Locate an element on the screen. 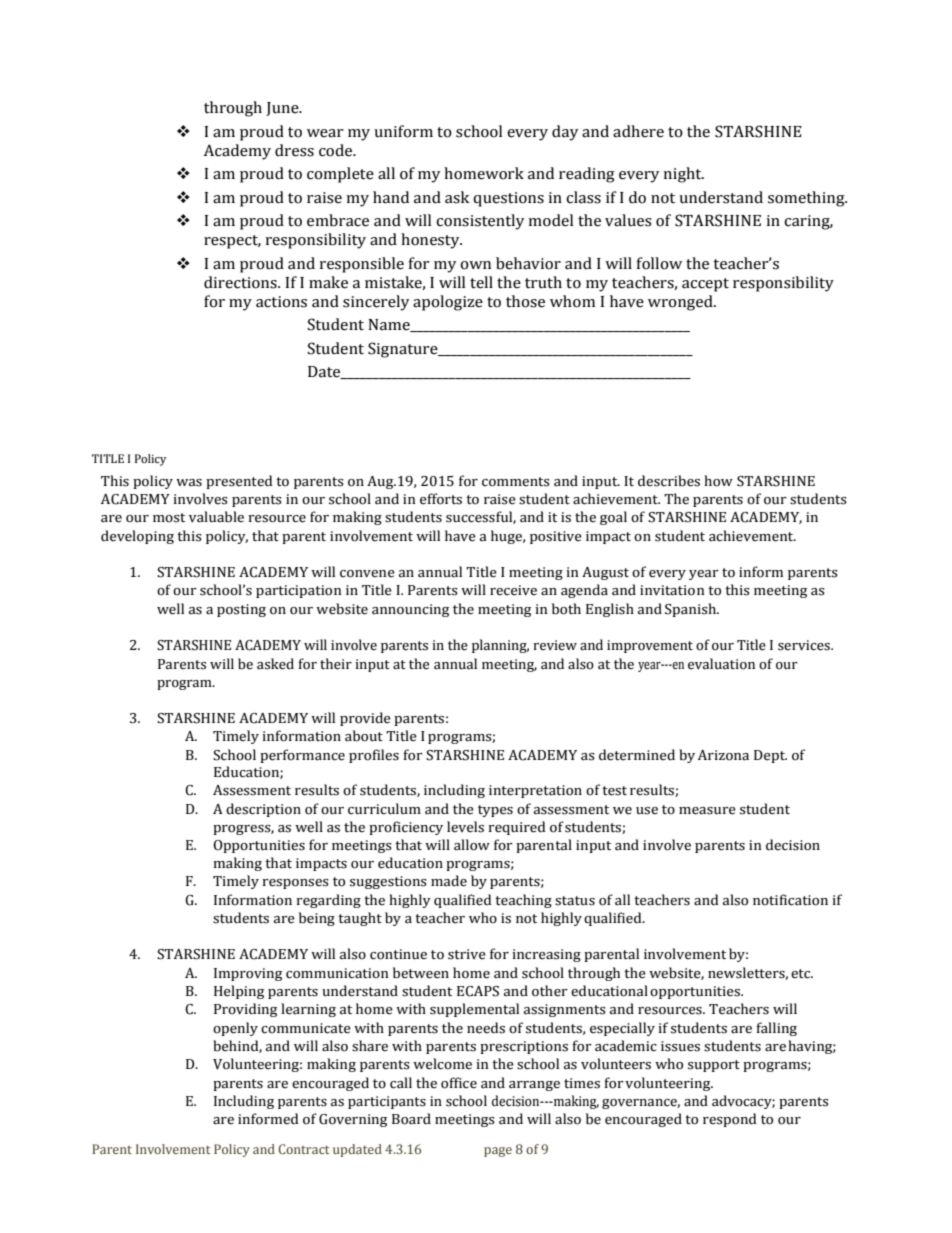 The image size is (952, 1233). wronged is located at coordinates (681, 303).
